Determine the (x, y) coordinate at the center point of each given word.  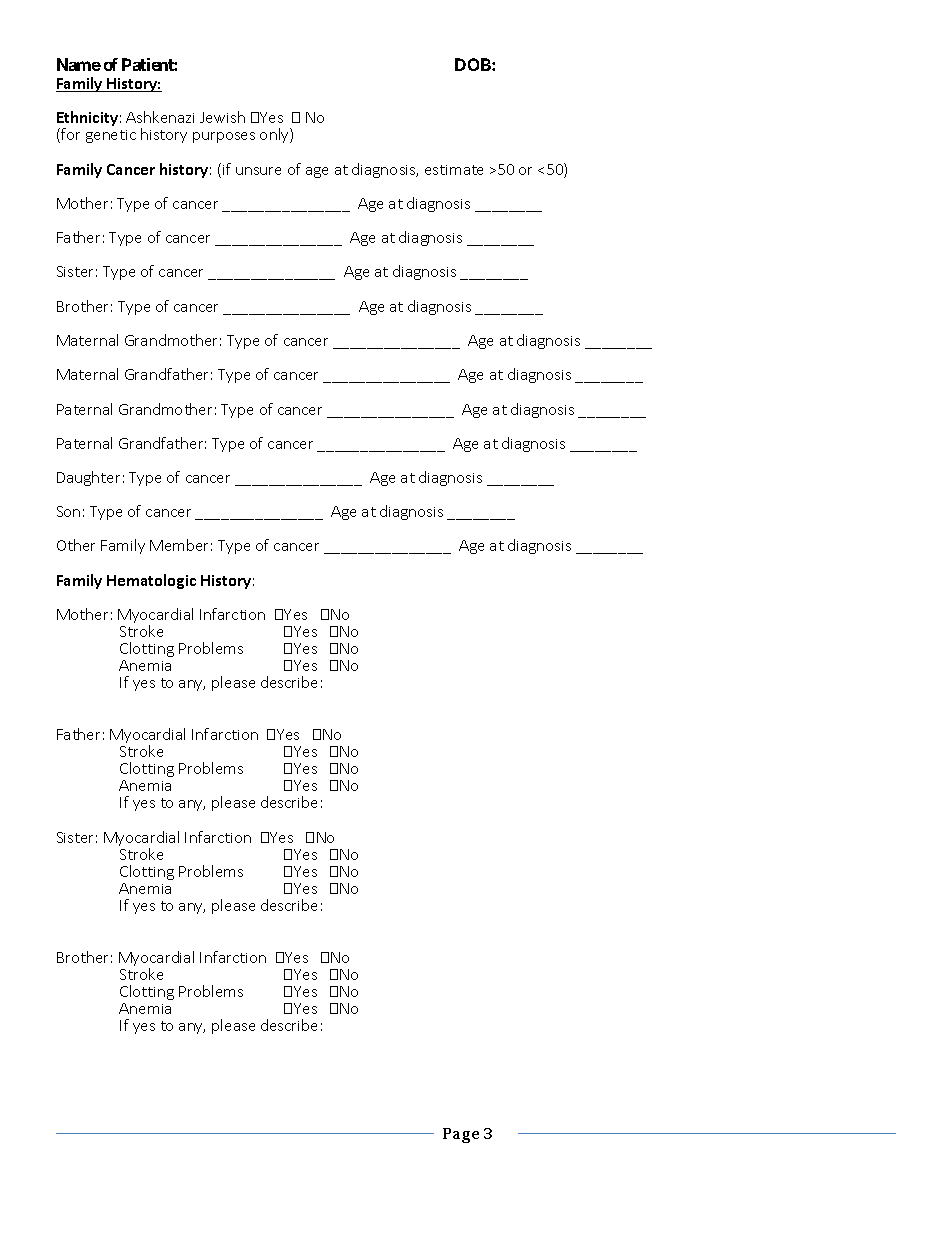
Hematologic (151, 581)
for (69, 135)
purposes (224, 137)
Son (68, 511)
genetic (111, 136)
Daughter (88, 478)
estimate (454, 170)
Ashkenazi (160, 117)
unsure (258, 171)
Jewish (222, 117)
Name (79, 64)
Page (461, 1135)
